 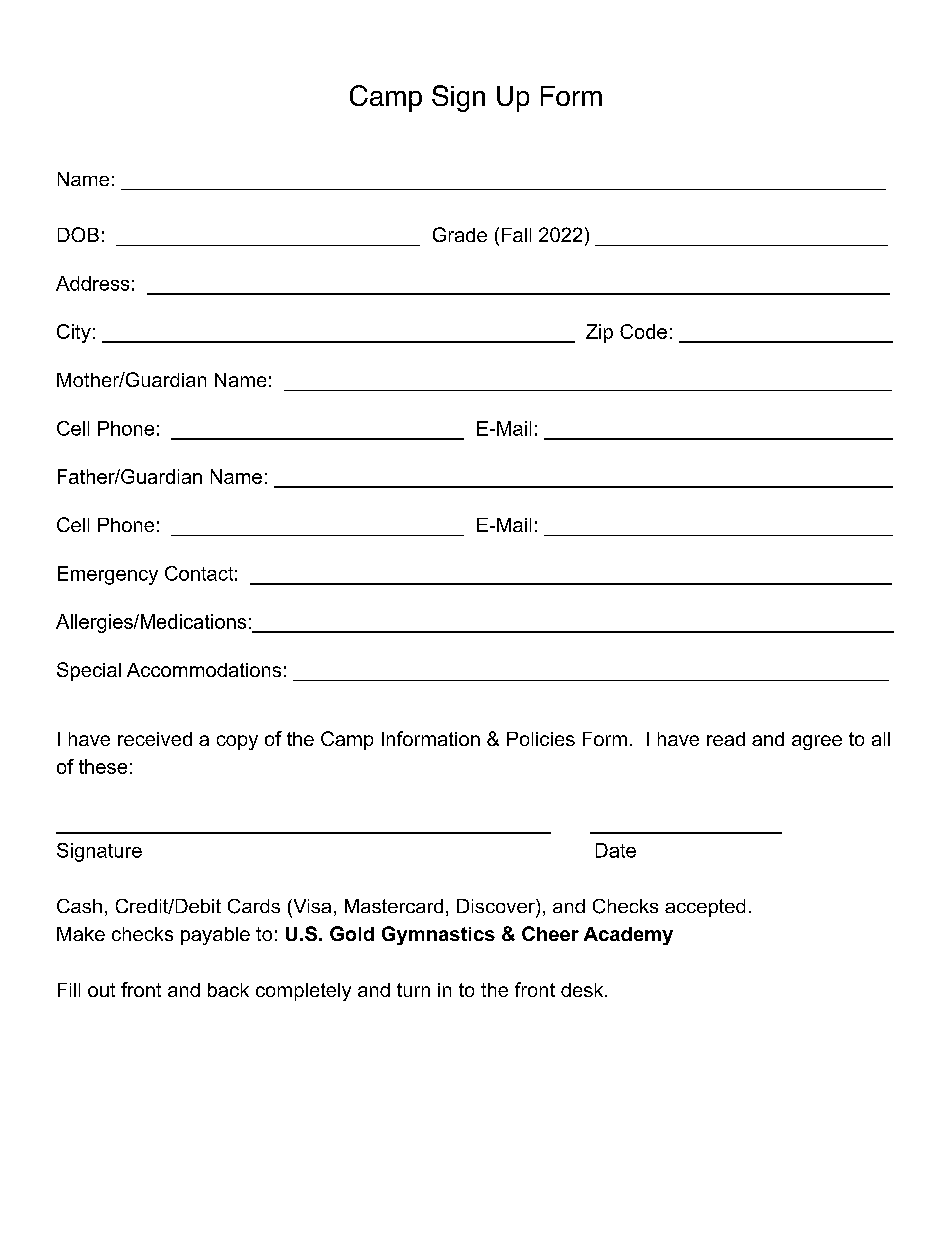 I want to click on City, so click(x=74, y=333).
